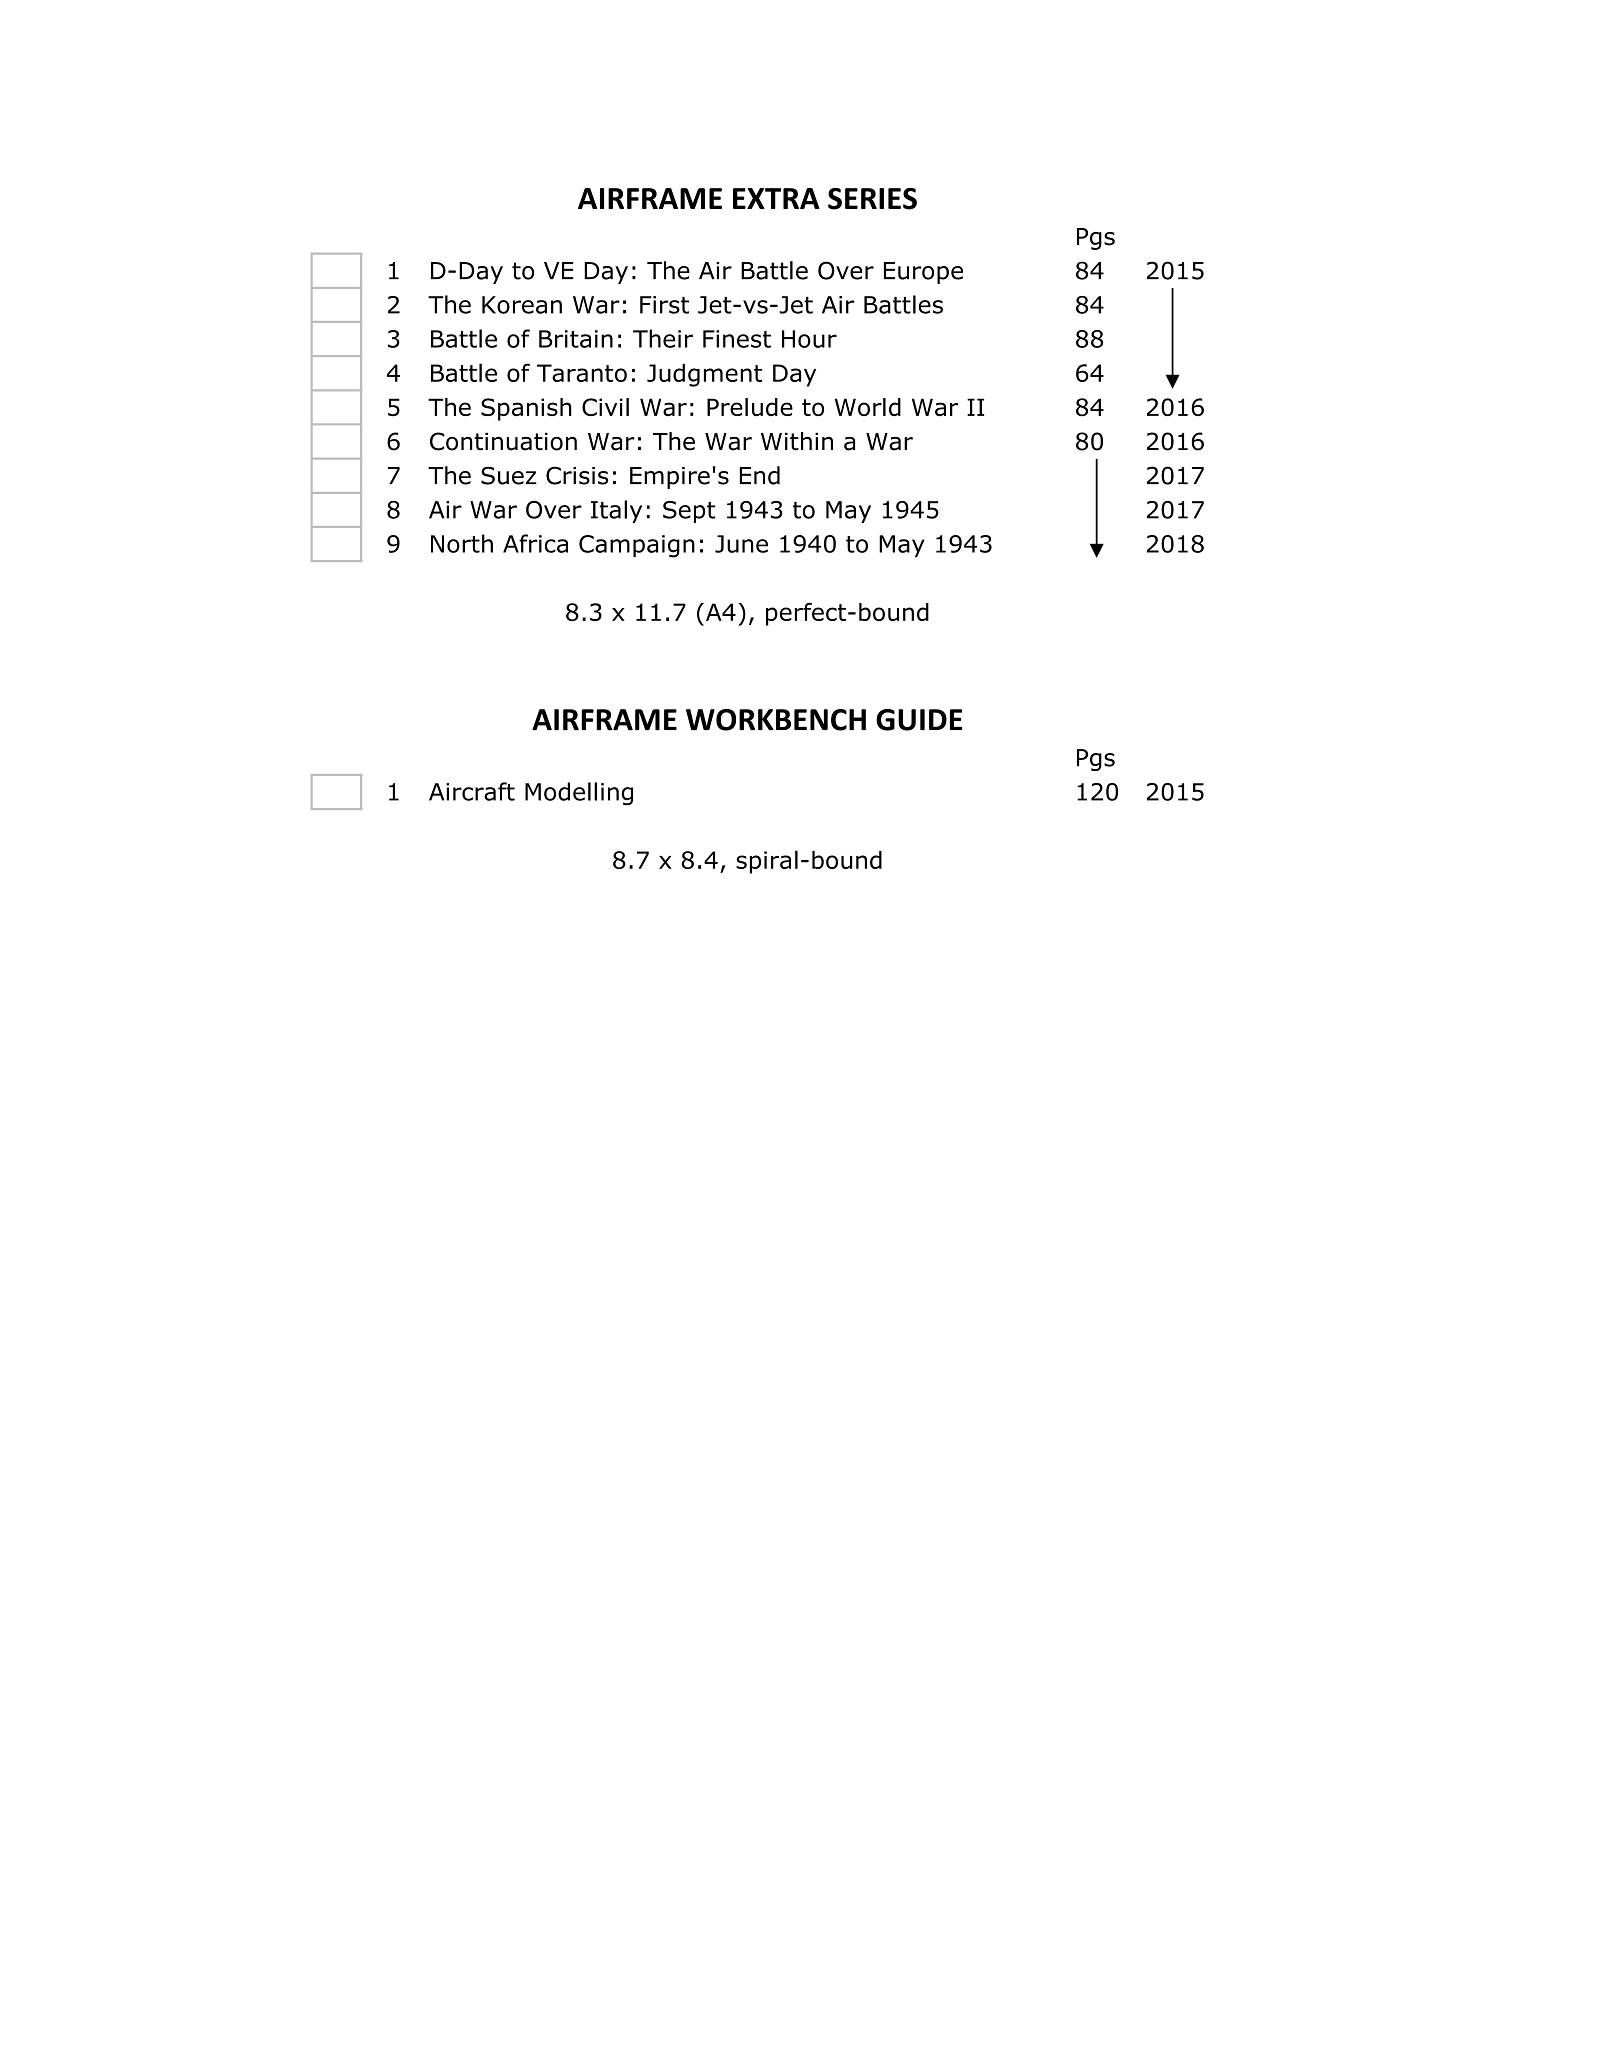 The width and height of the page is (1598, 2068). What do you see at coordinates (868, 407) in the page?
I see `World` at bounding box center [868, 407].
